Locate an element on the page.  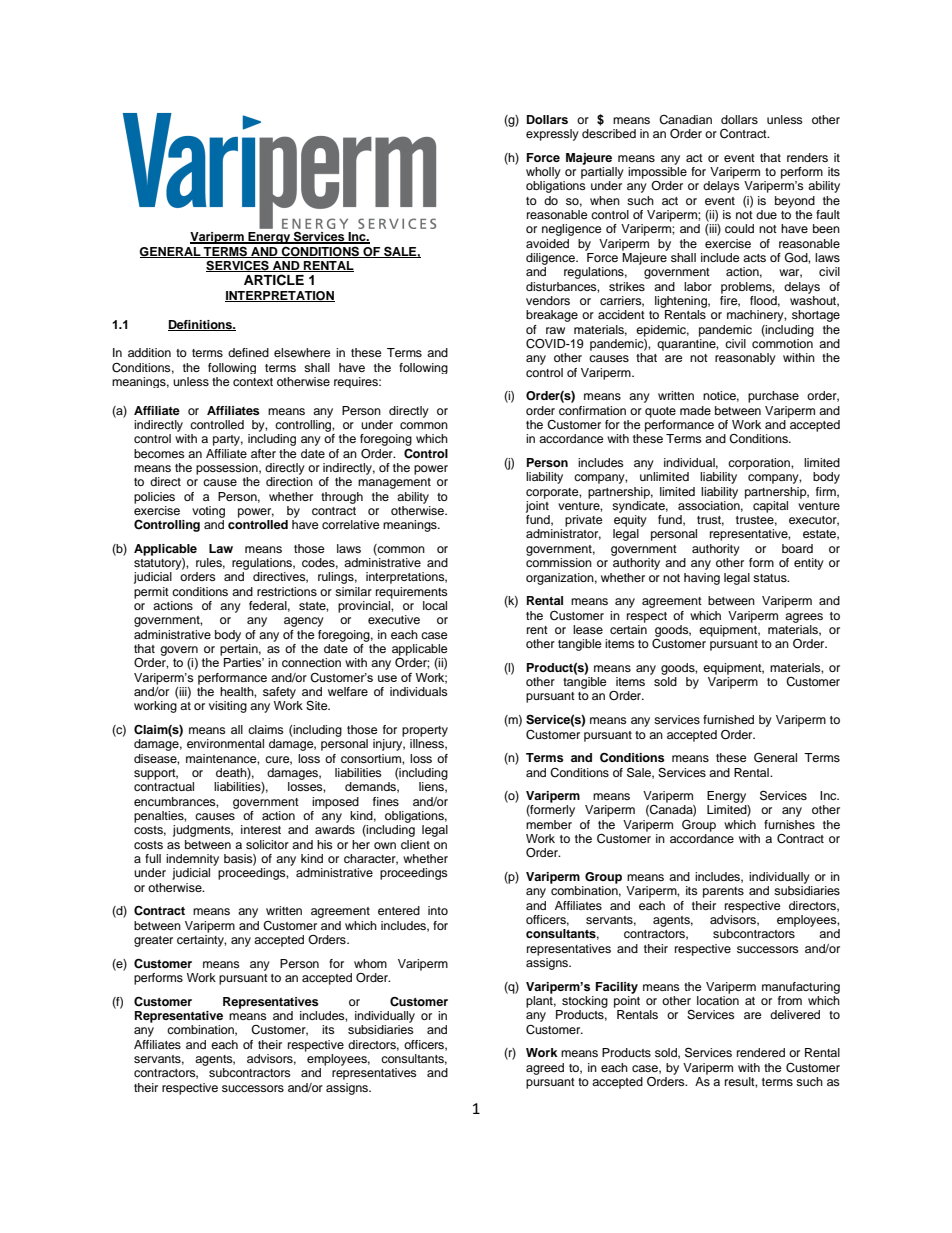
renders is located at coordinates (807, 157).
